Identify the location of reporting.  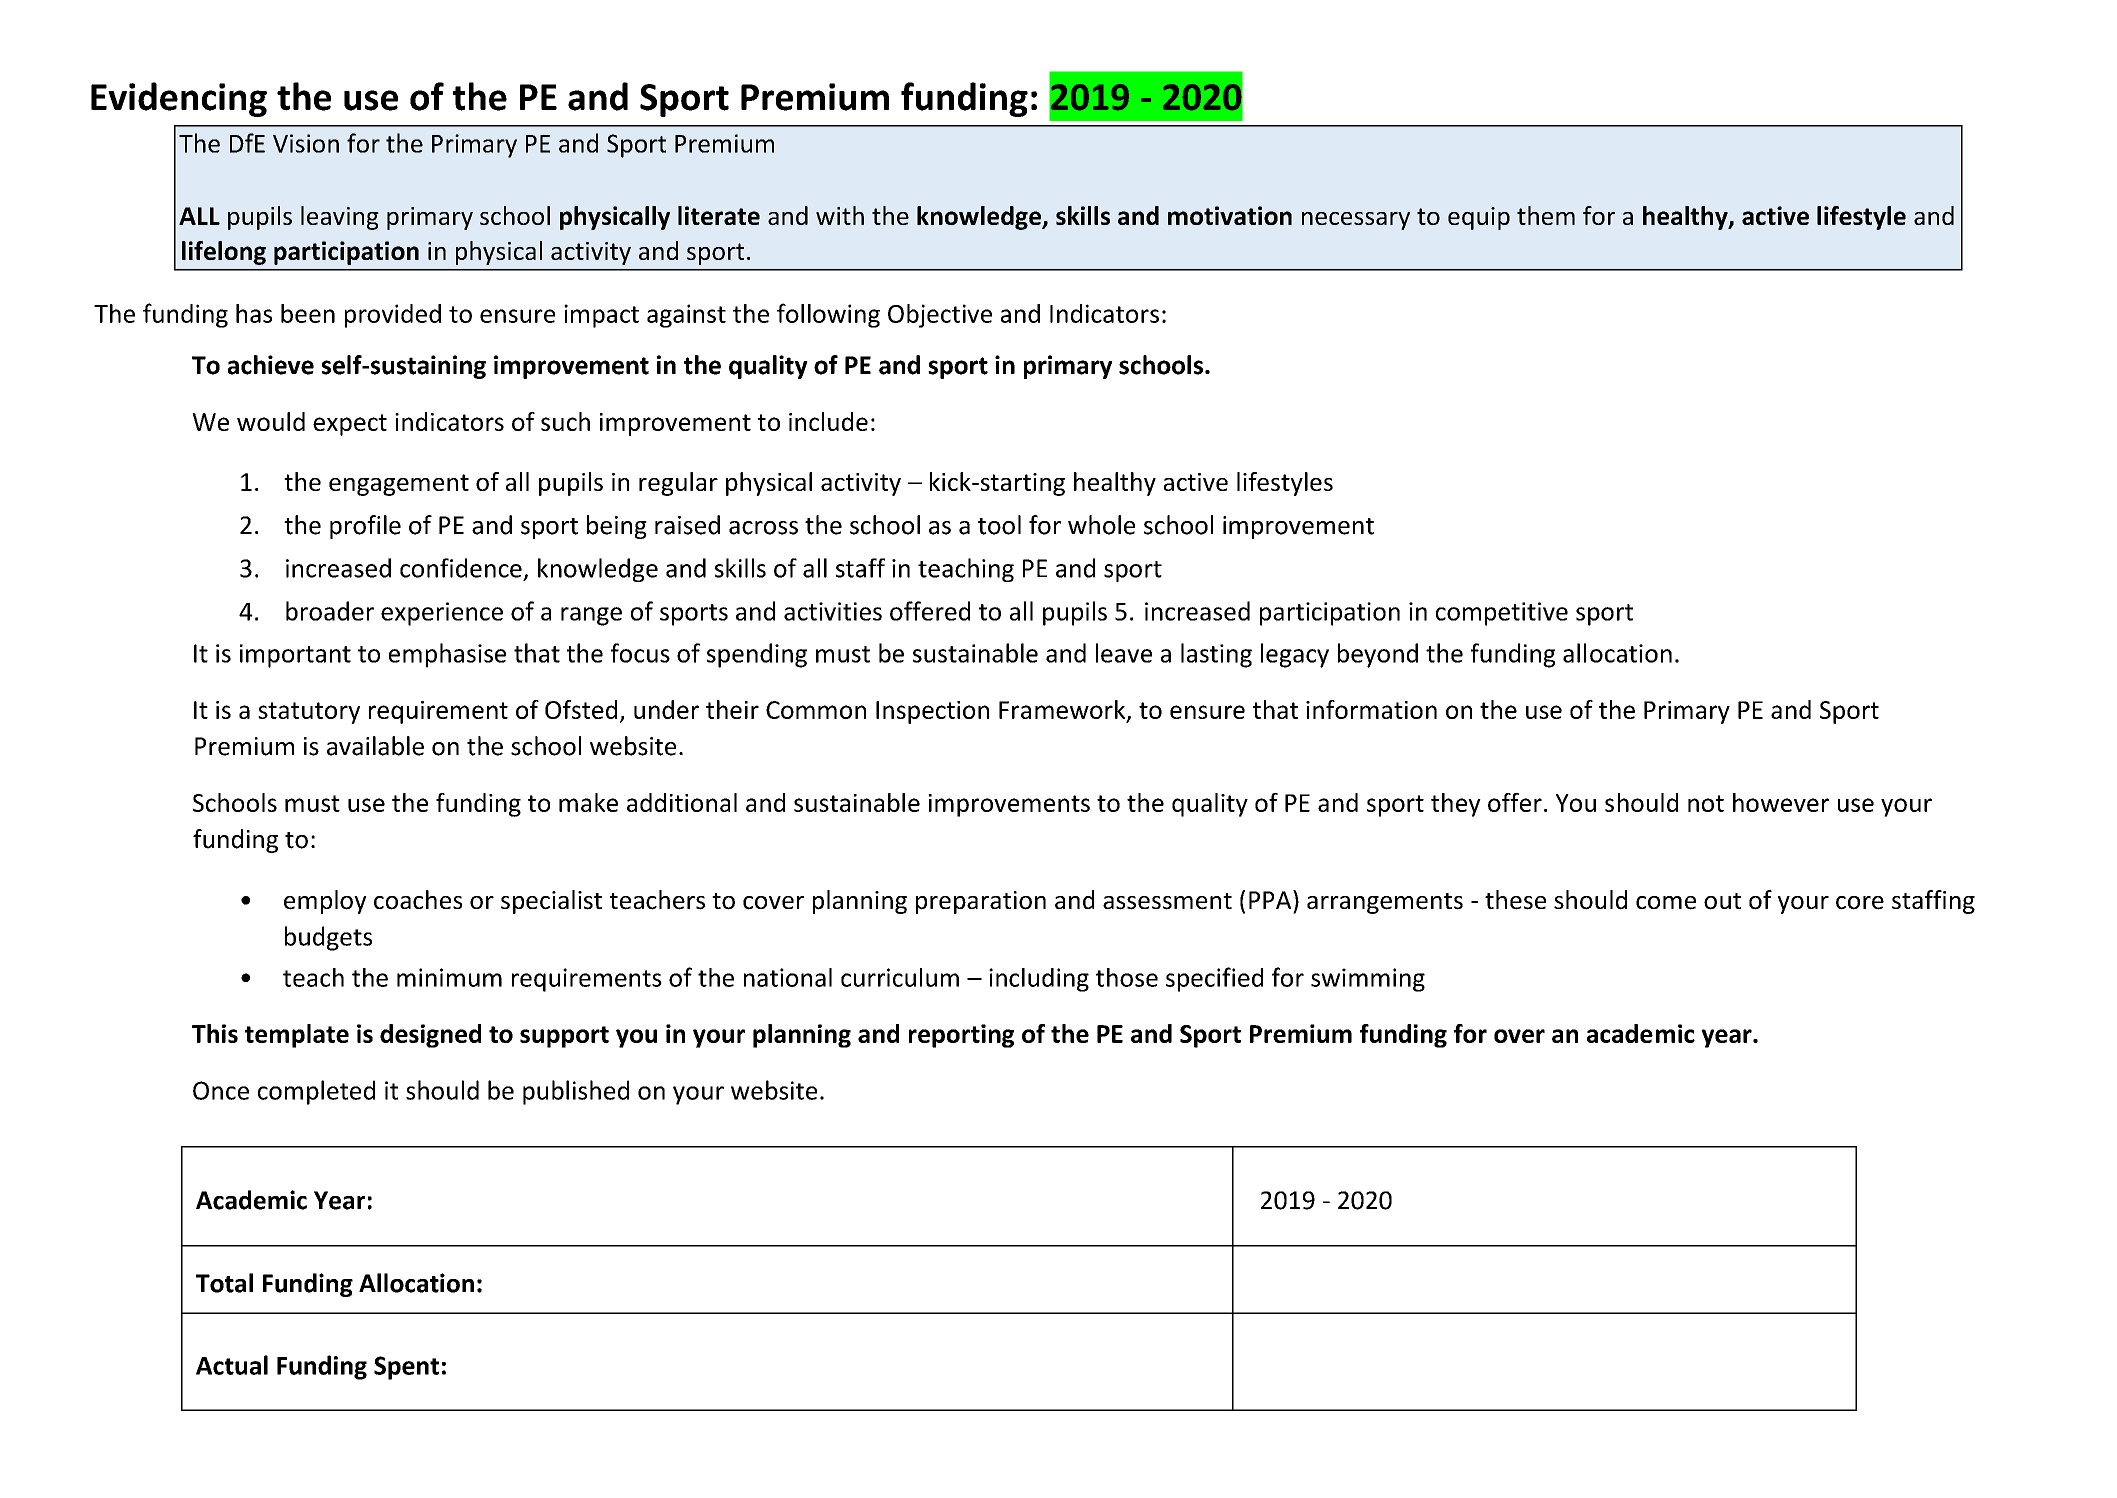
(961, 1036).
